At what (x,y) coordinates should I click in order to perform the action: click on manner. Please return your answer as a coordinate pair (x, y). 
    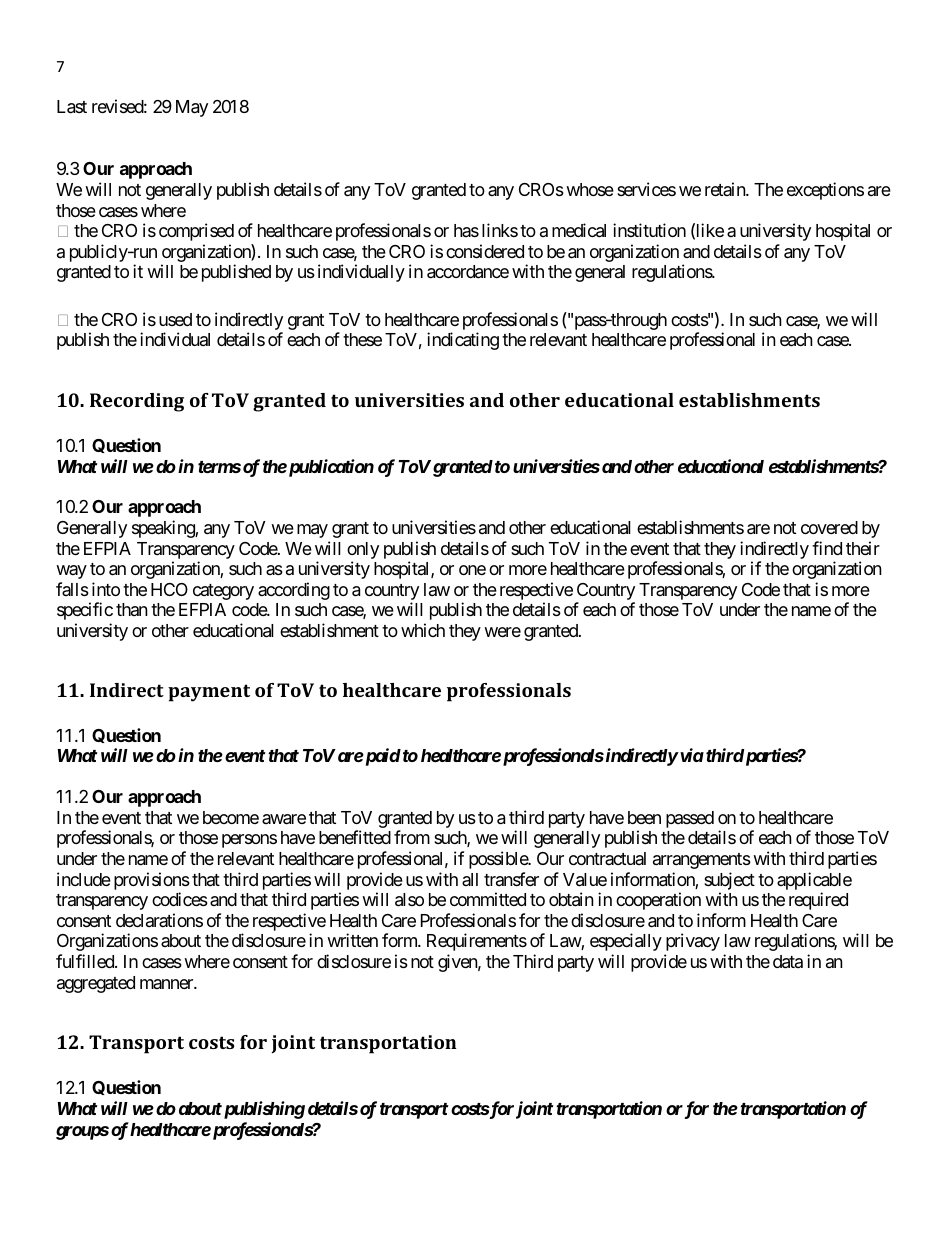
    Looking at the image, I should click on (167, 984).
